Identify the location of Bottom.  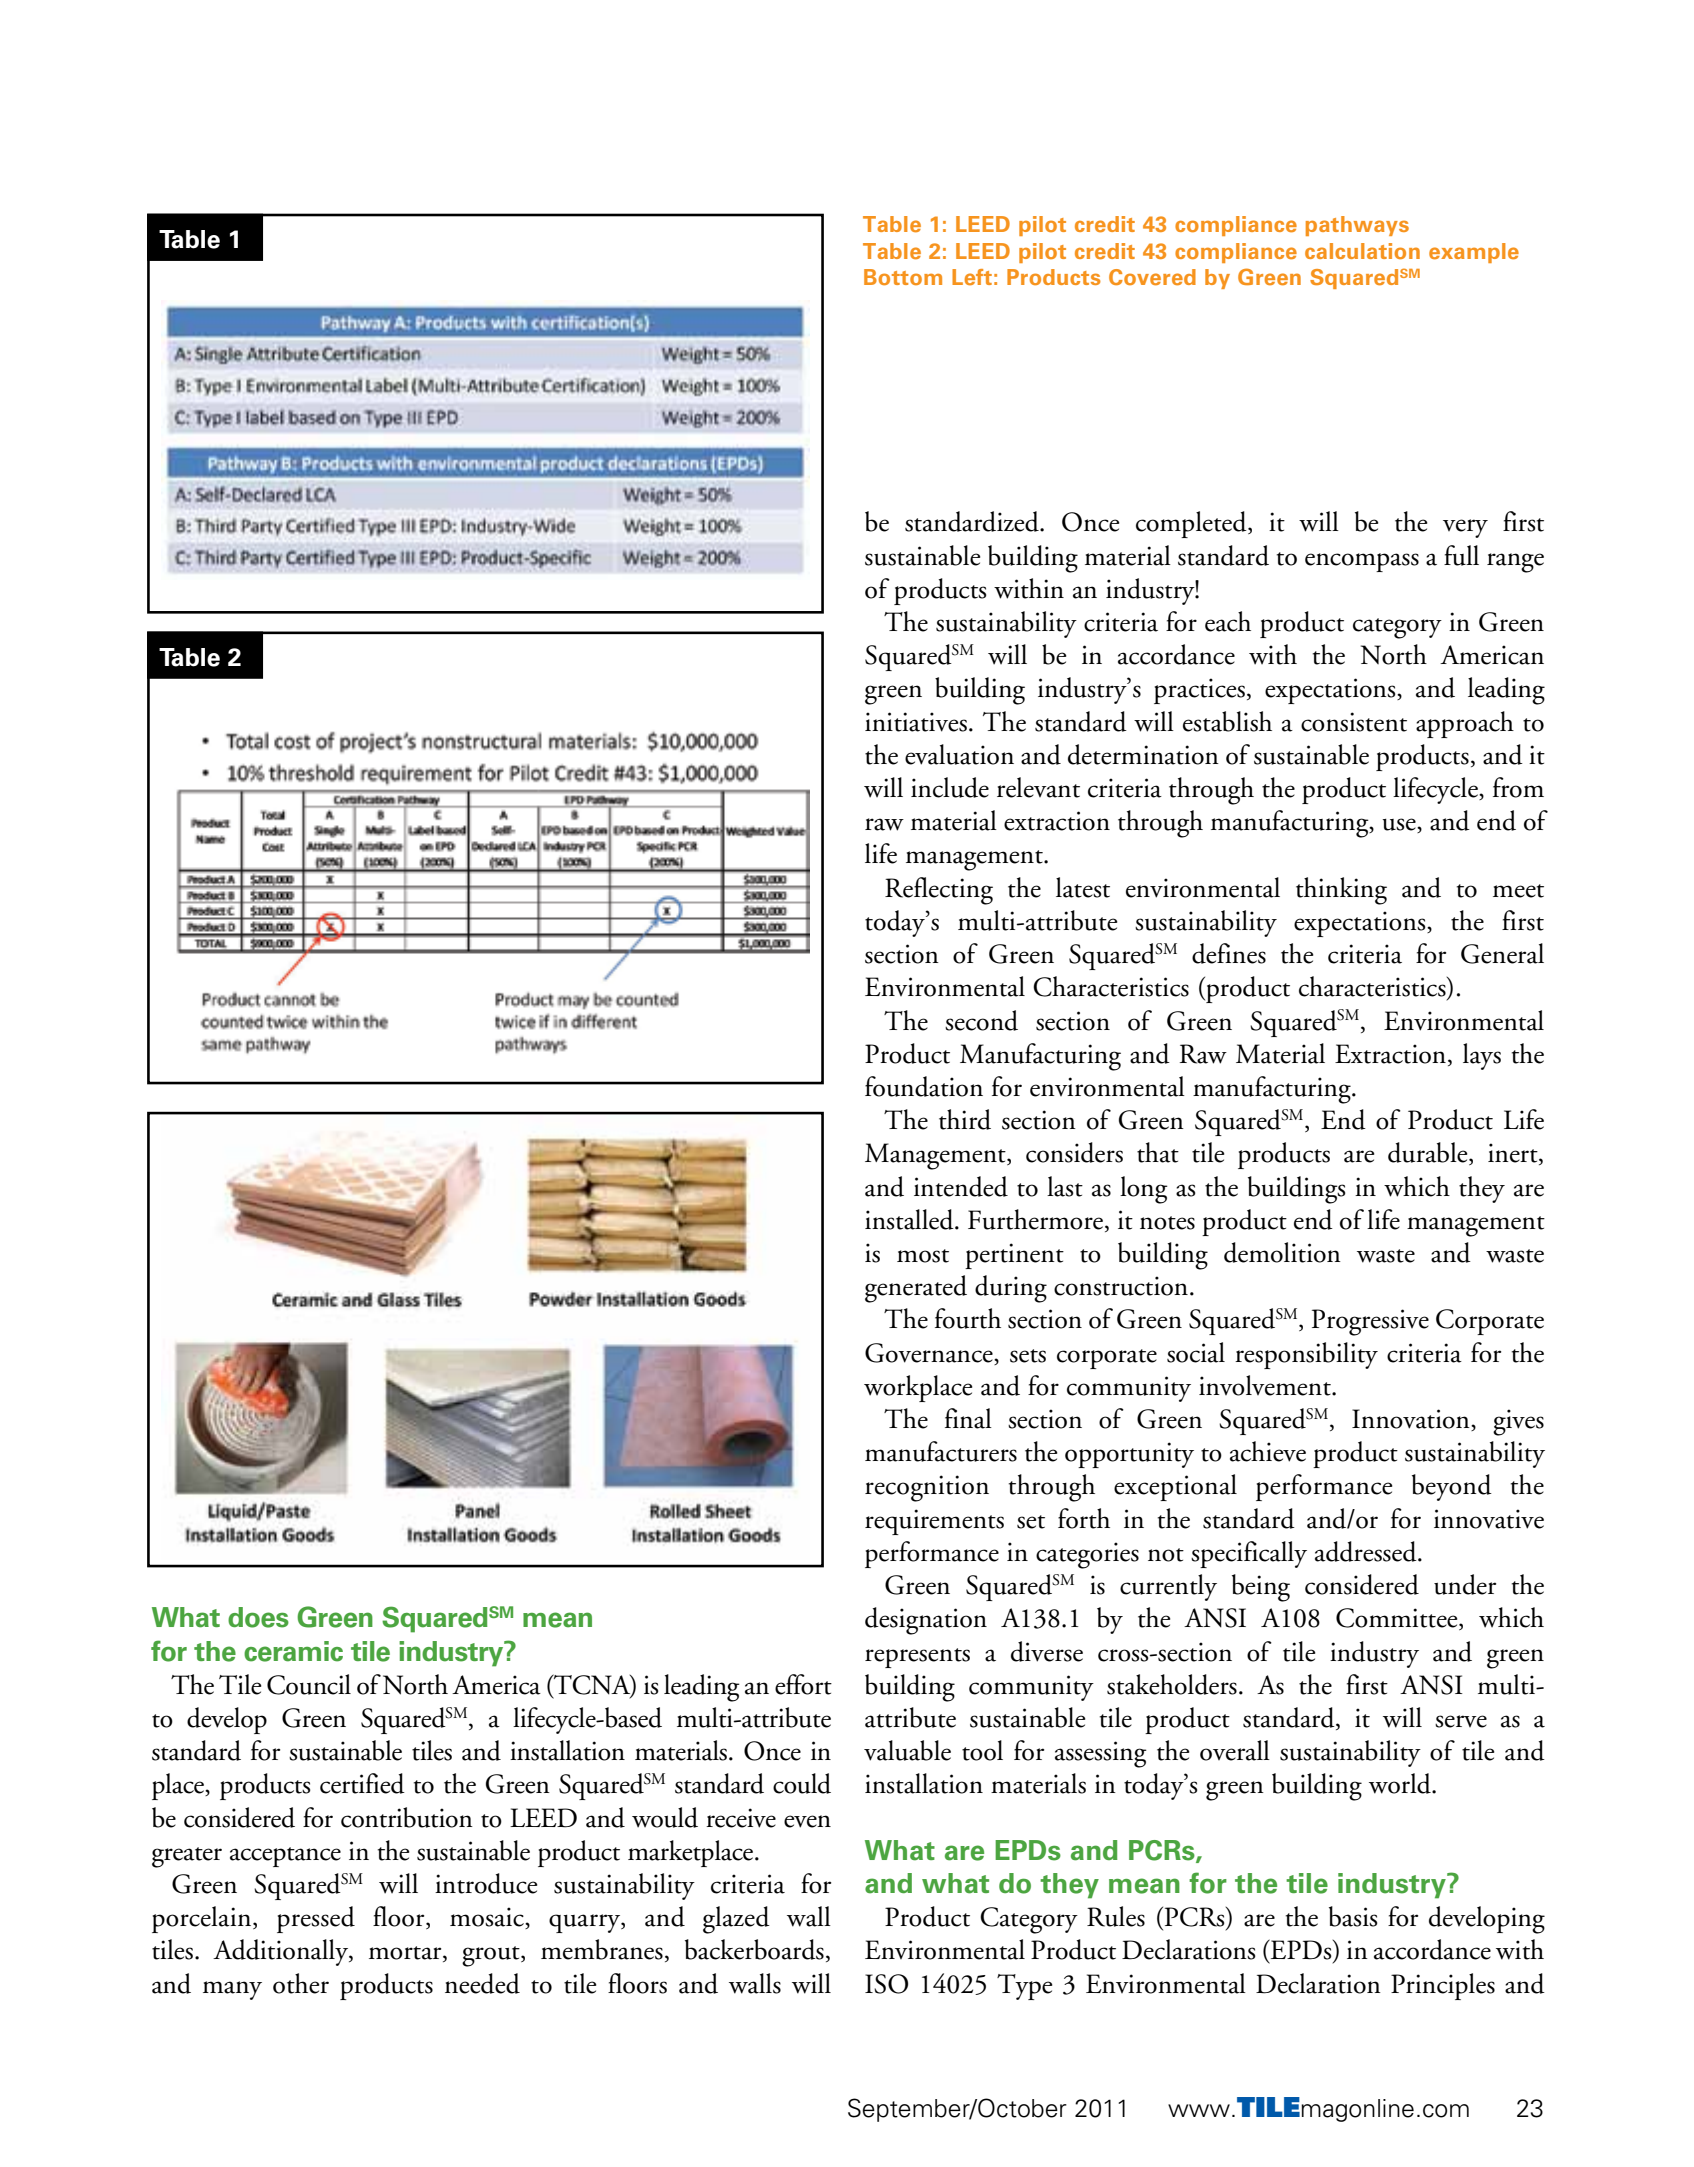
(903, 277).
